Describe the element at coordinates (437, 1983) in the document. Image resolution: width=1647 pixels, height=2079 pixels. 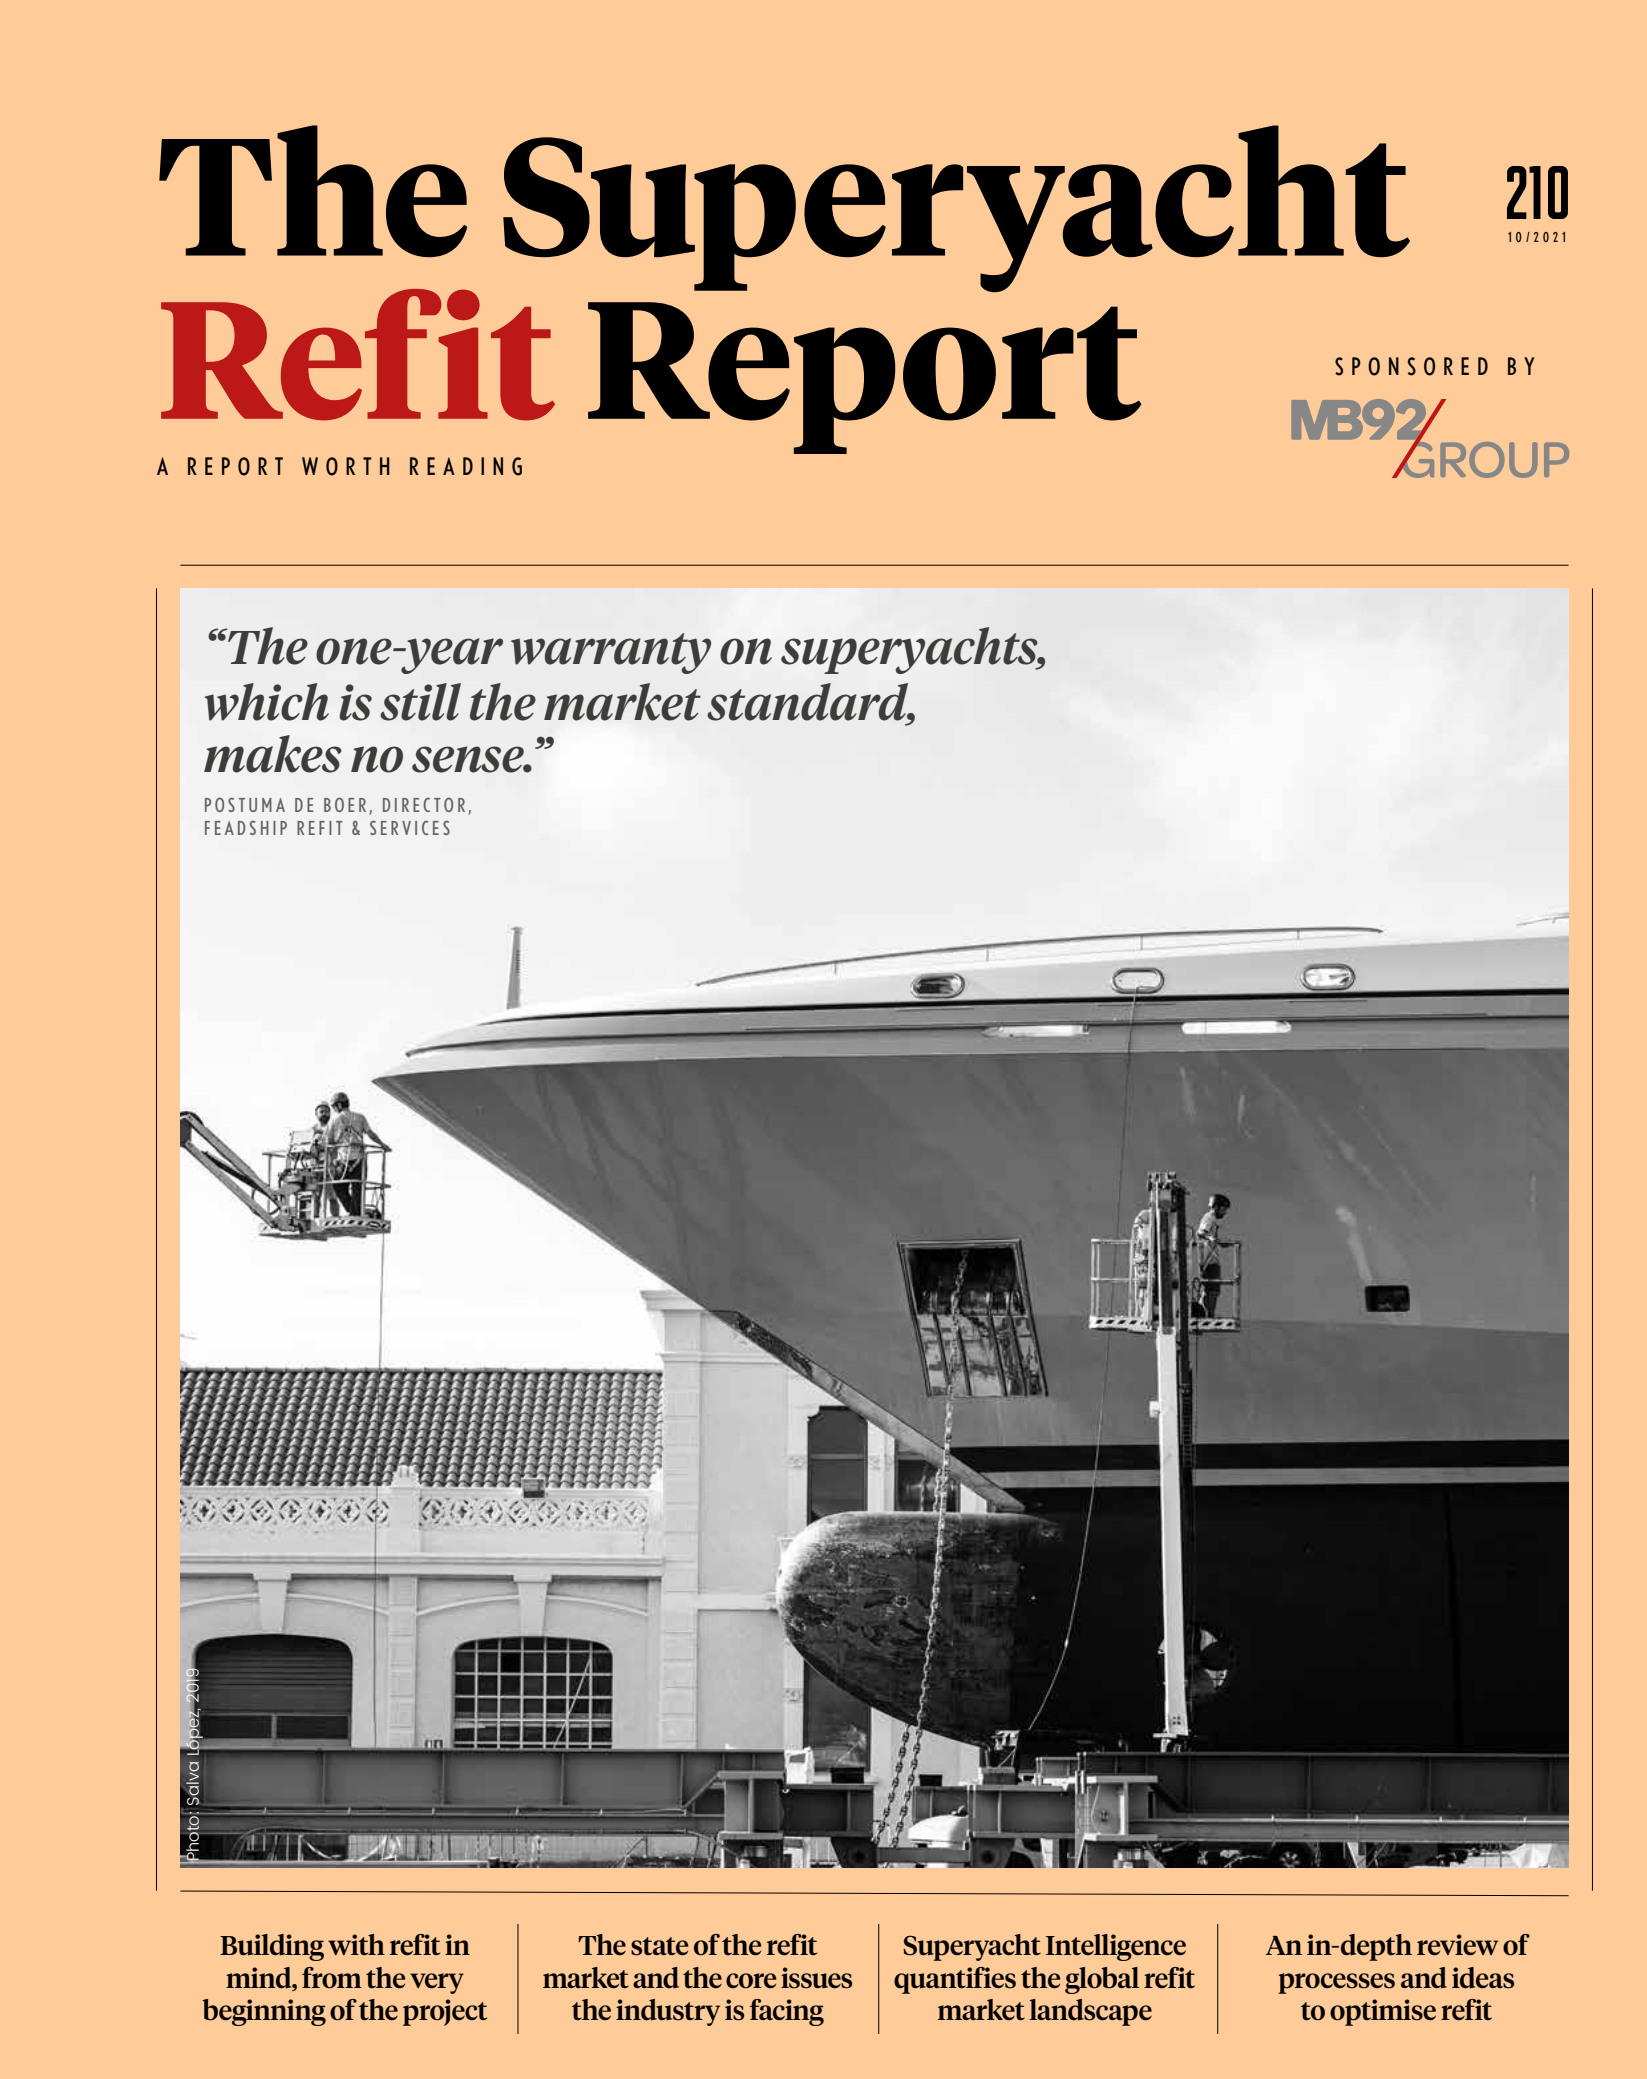
I see `very` at that location.
